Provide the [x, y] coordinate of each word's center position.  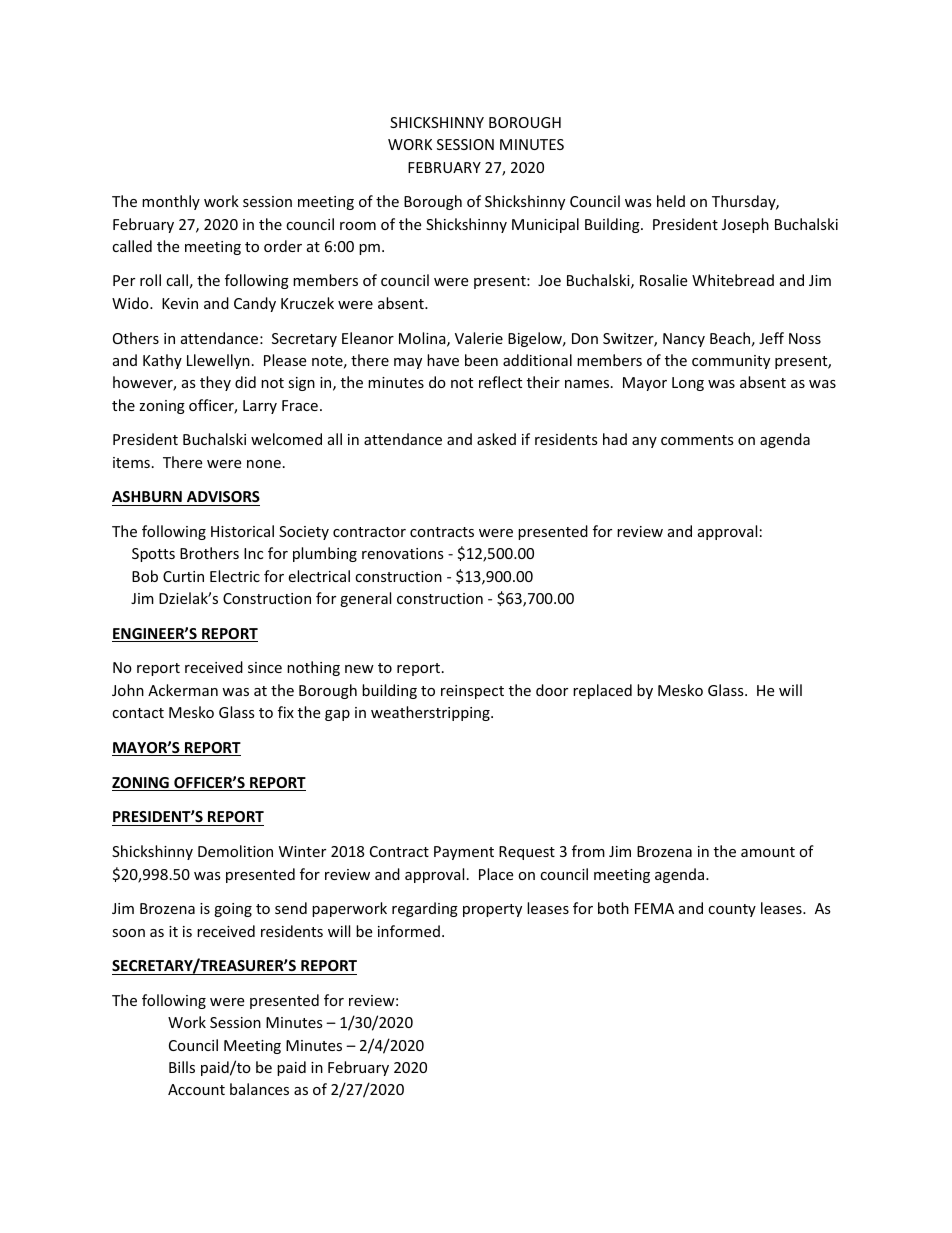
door [552, 690]
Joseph [745, 225]
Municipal [545, 225]
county [732, 910]
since [265, 667]
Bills [182, 1067]
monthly [171, 202]
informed [409, 931]
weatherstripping [431, 713]
